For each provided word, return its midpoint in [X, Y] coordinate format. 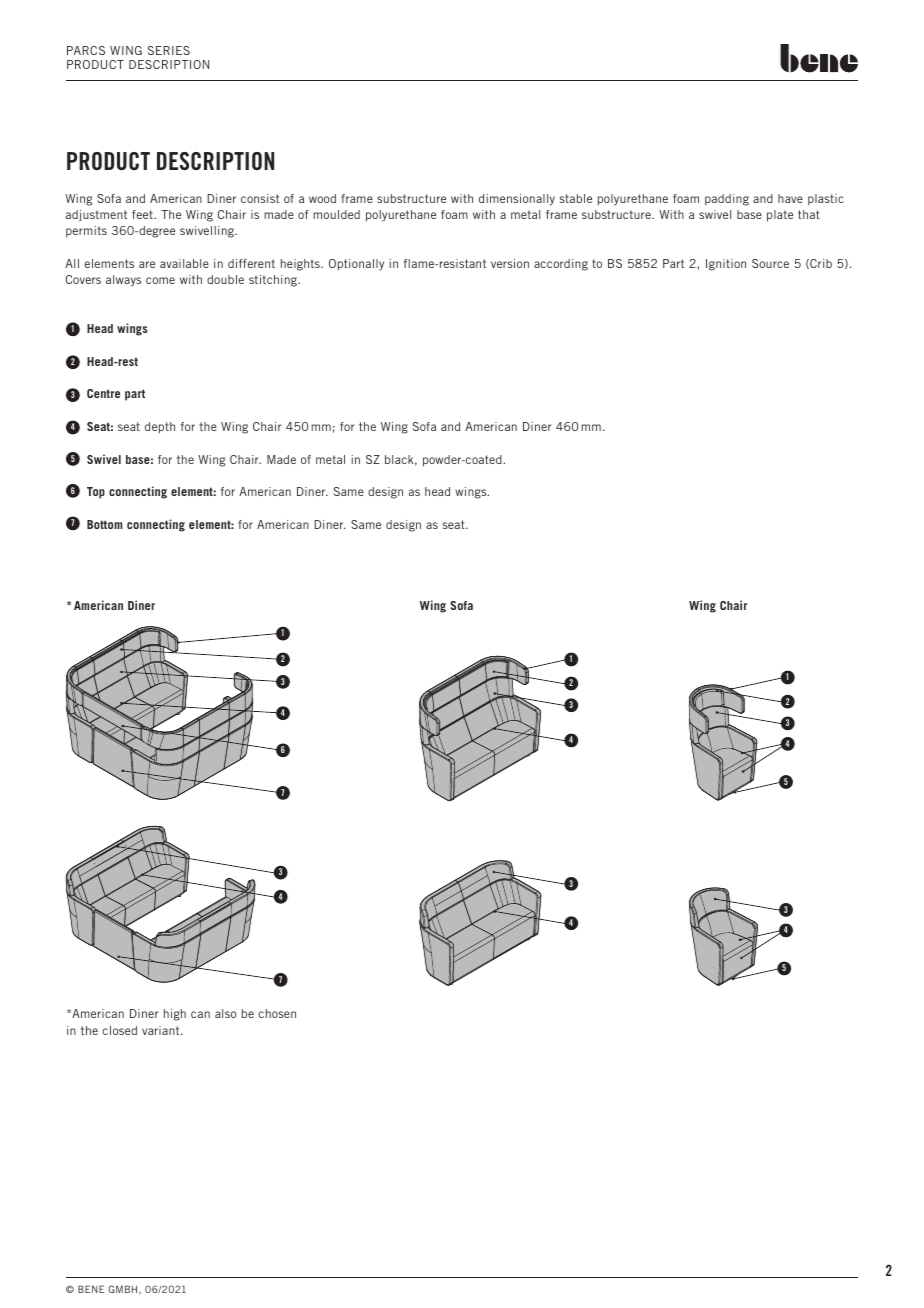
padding [727, 200]
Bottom [104, 524]
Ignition [726, 265]
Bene [91, 1289]
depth [160, 428]
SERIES [169, 50]
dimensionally [517, 200]
